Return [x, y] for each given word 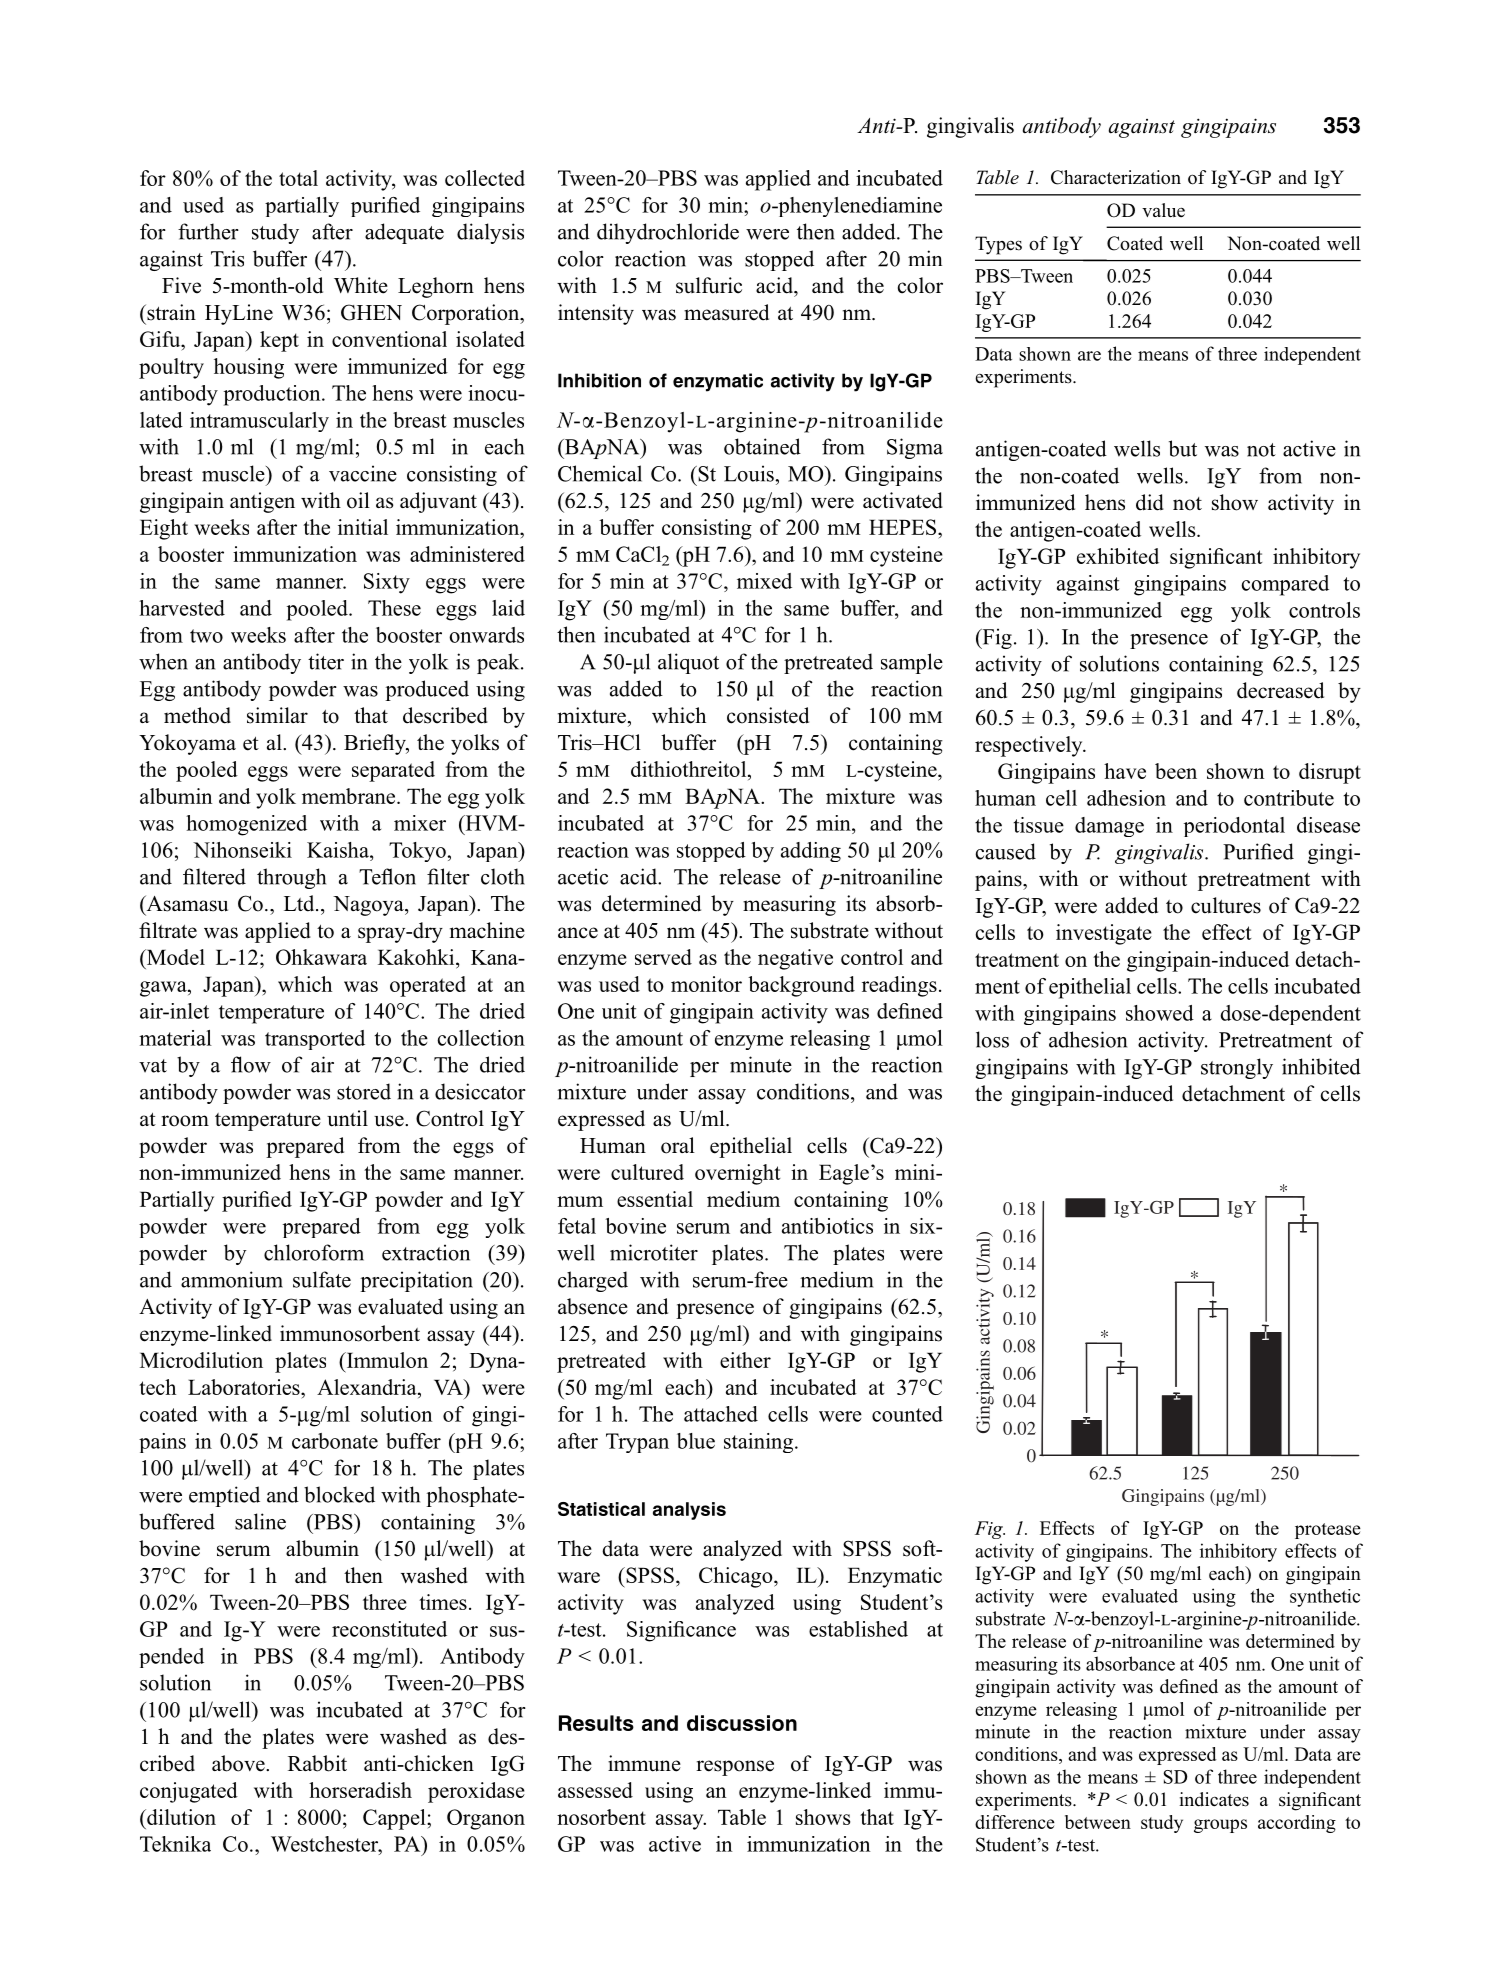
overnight [737, 1174]
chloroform [314, 1252]
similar [277, 715]
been [1176, 771]
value [1163, 210]
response [735, 1768]
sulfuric [709, 285]
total [298, 178]
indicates [1214, 1799]
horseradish [360, 1790]
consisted [768, 715]
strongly [1237, 1068]
